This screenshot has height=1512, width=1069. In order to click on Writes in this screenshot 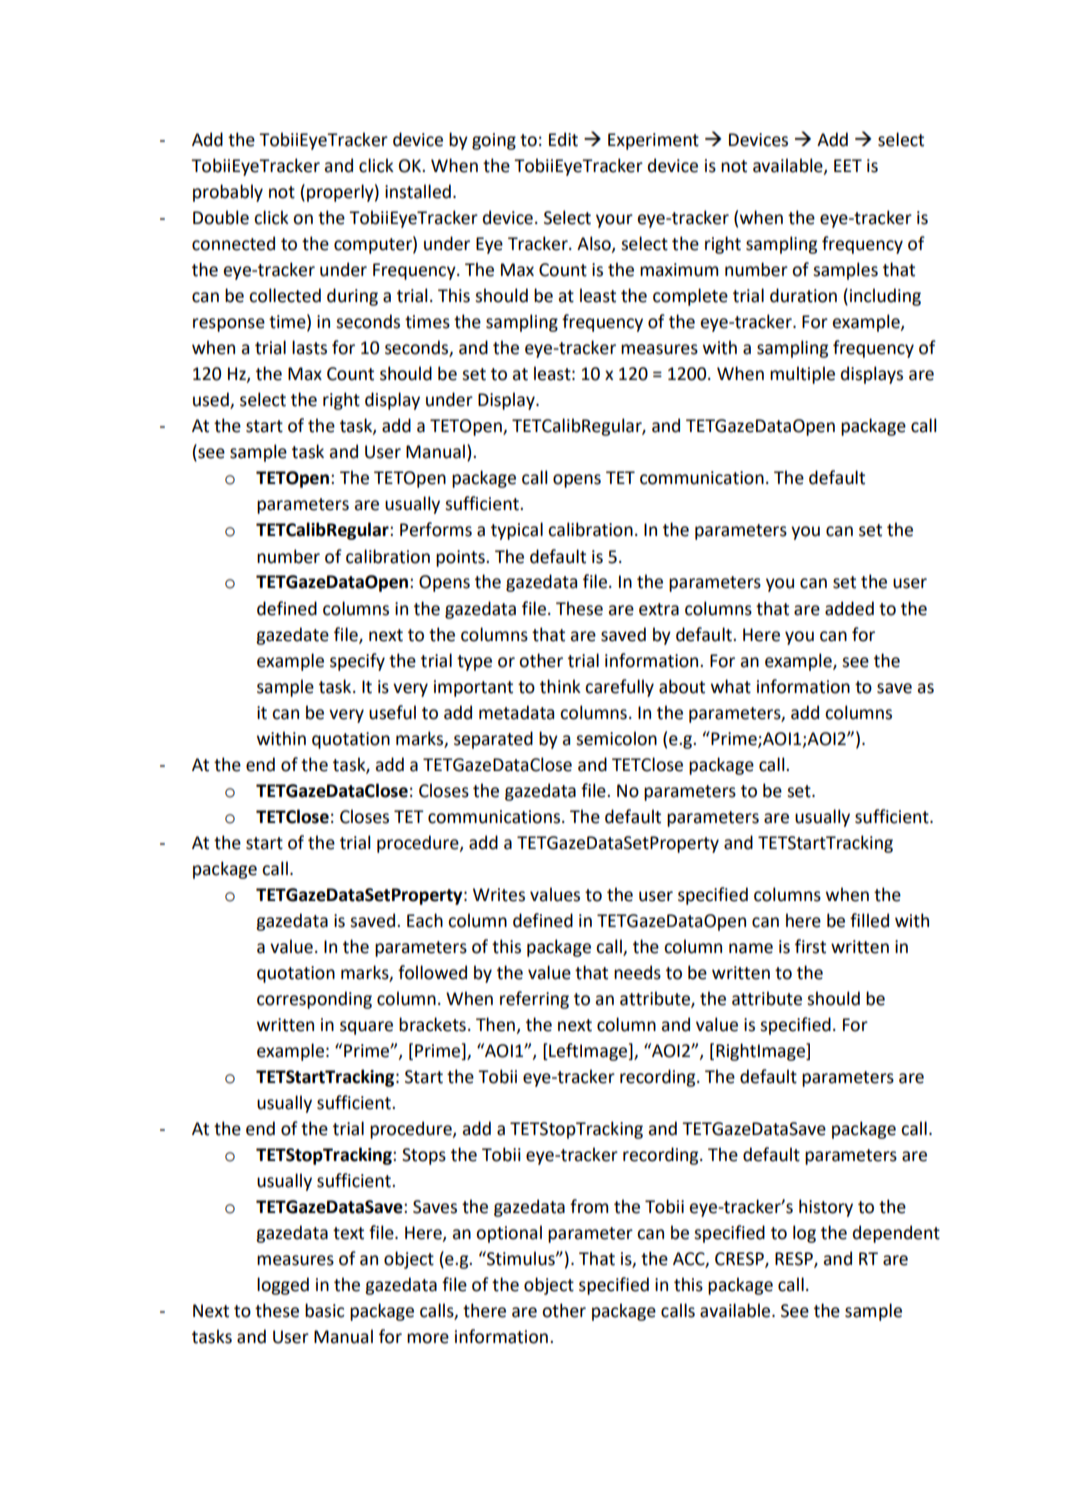, I will do `click(499, 895)`.
